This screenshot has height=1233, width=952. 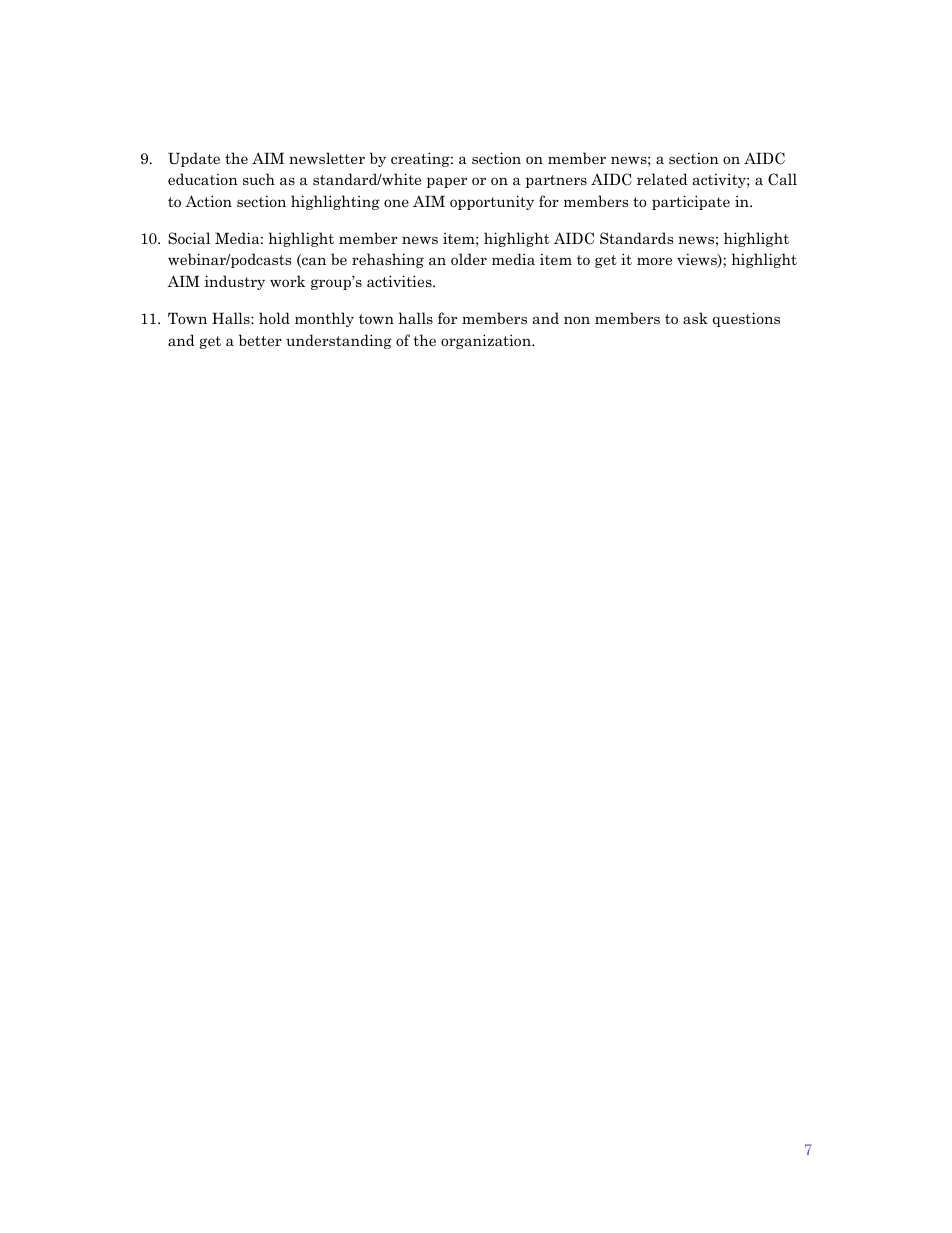 I want to click on opportunity, so click(x=492, y=202).
